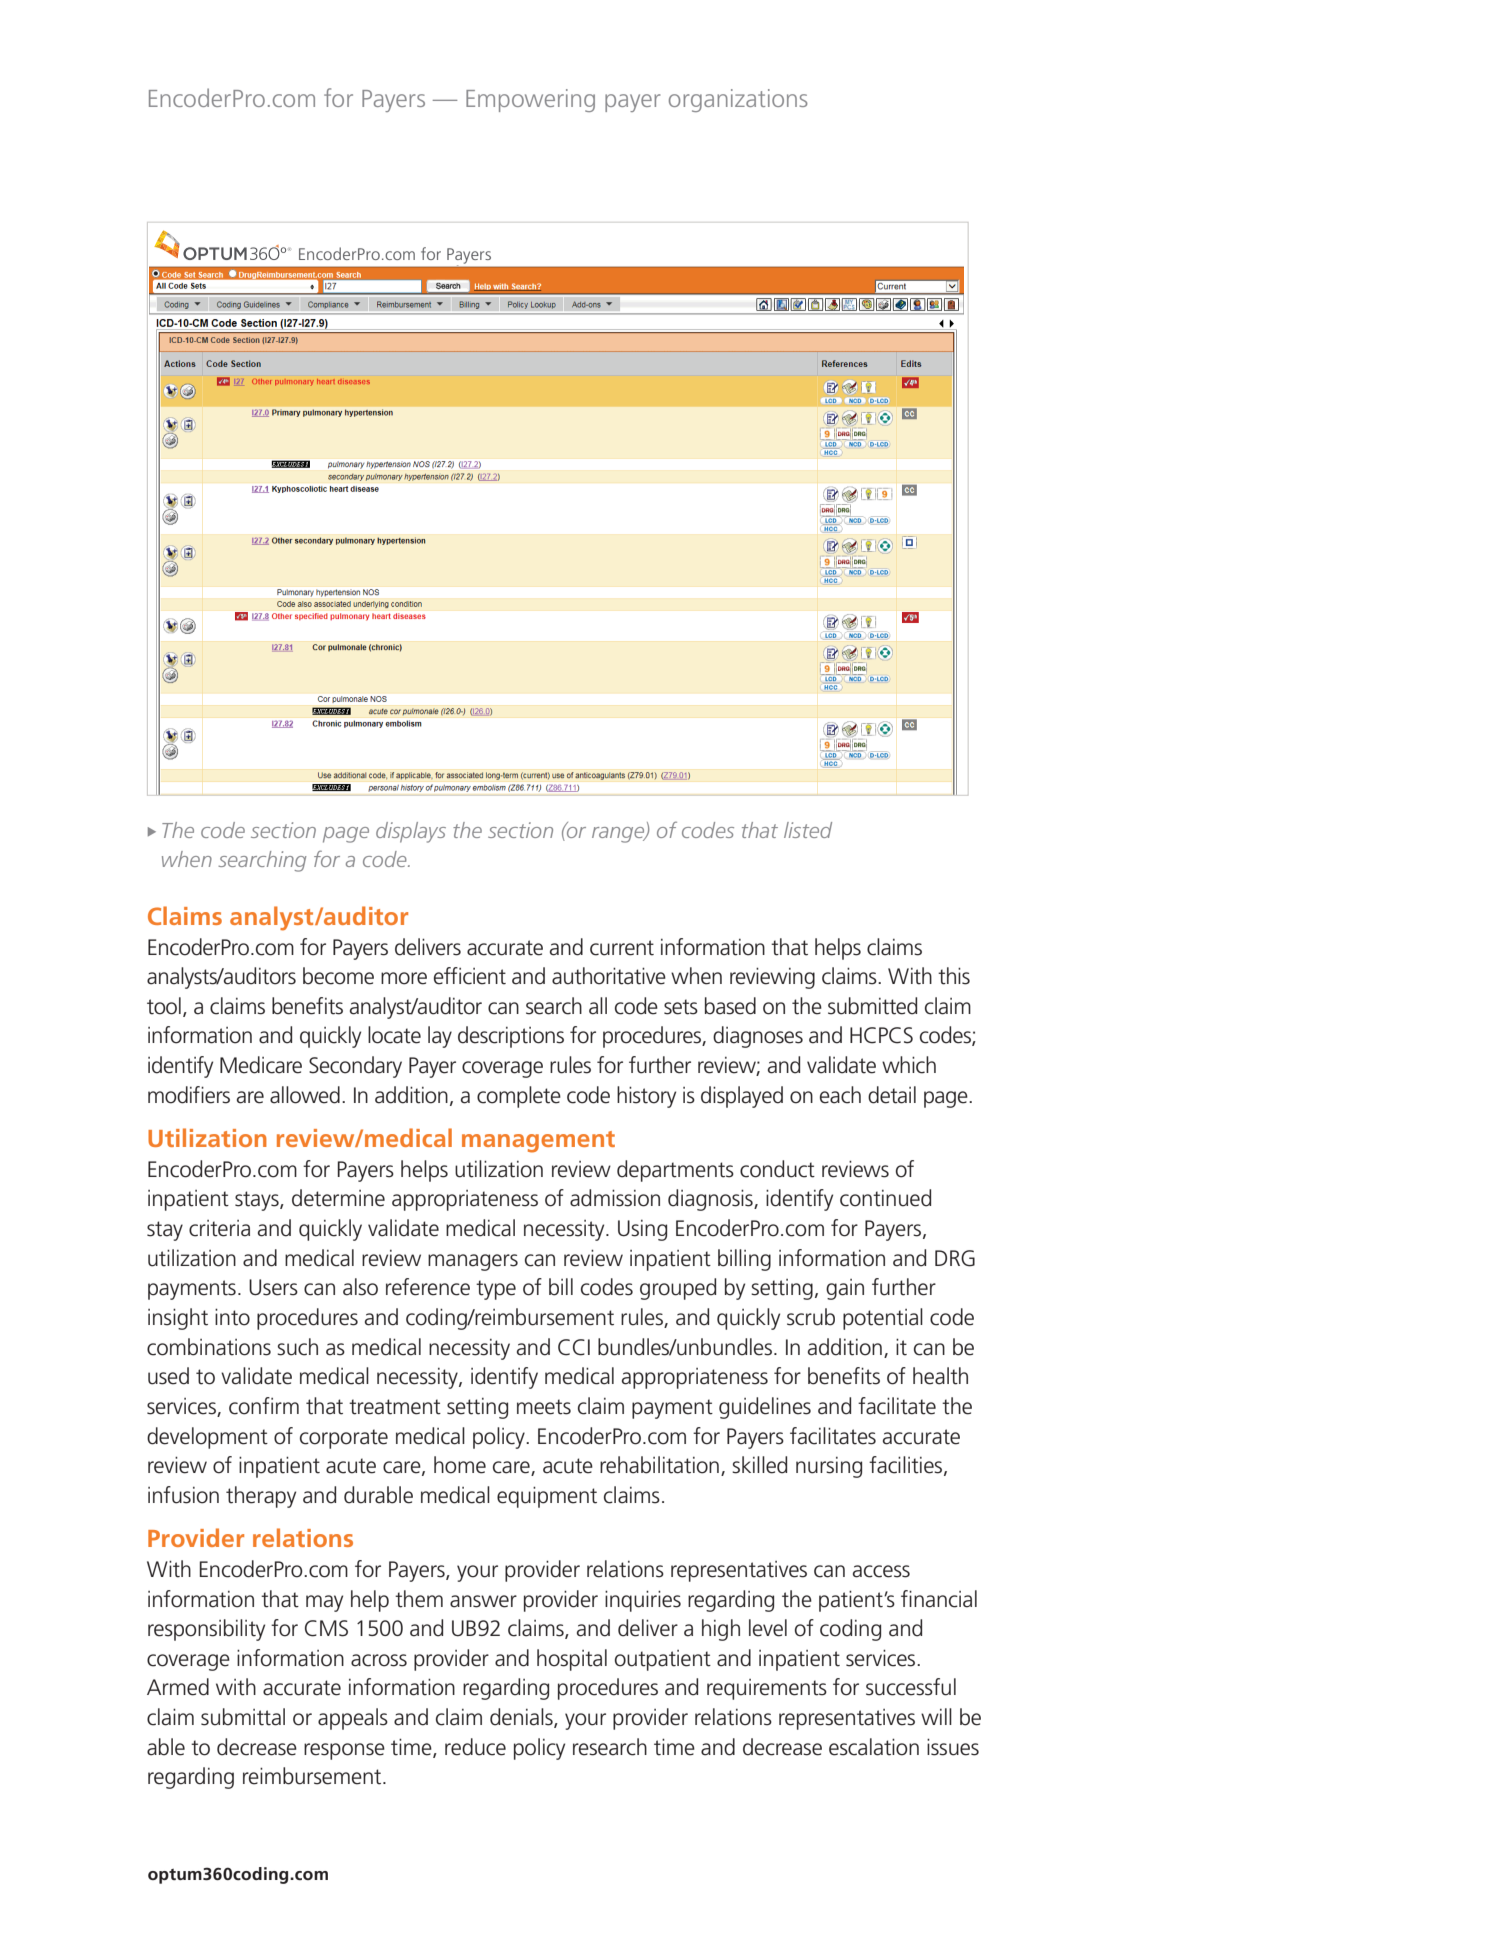 Image resolution: width=1512 pixels, height=1956 pixels. What do you see at coordinates (574, 1347) in the screenshot?
I see `CCI` at bounding box center [574, 1347].
